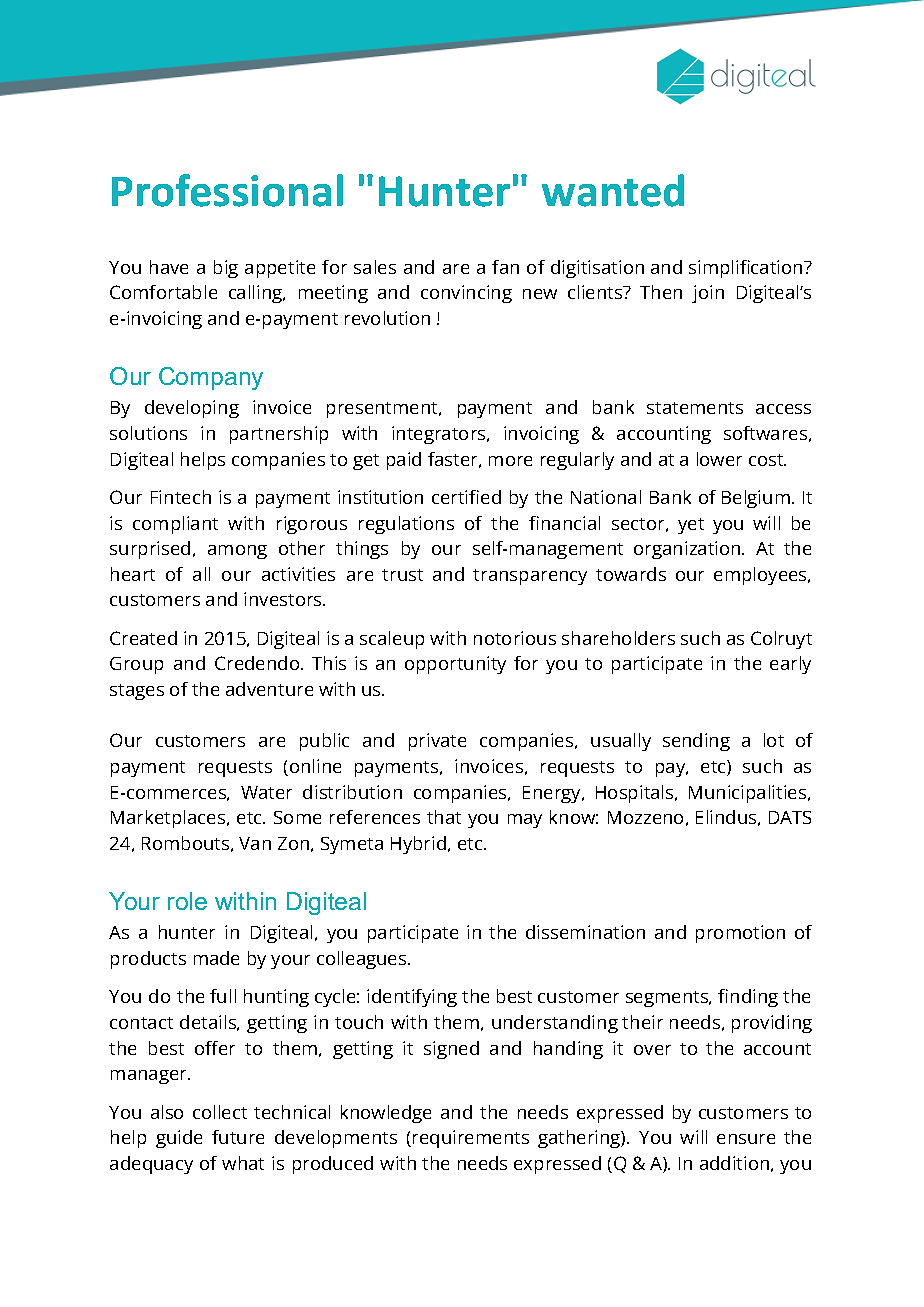 Image resolution: width=924 pixels, height=1307 pixels. What do you see at coordinates (412, 998) in the document?
I see `identifying` at bounding box center [412, 998].
